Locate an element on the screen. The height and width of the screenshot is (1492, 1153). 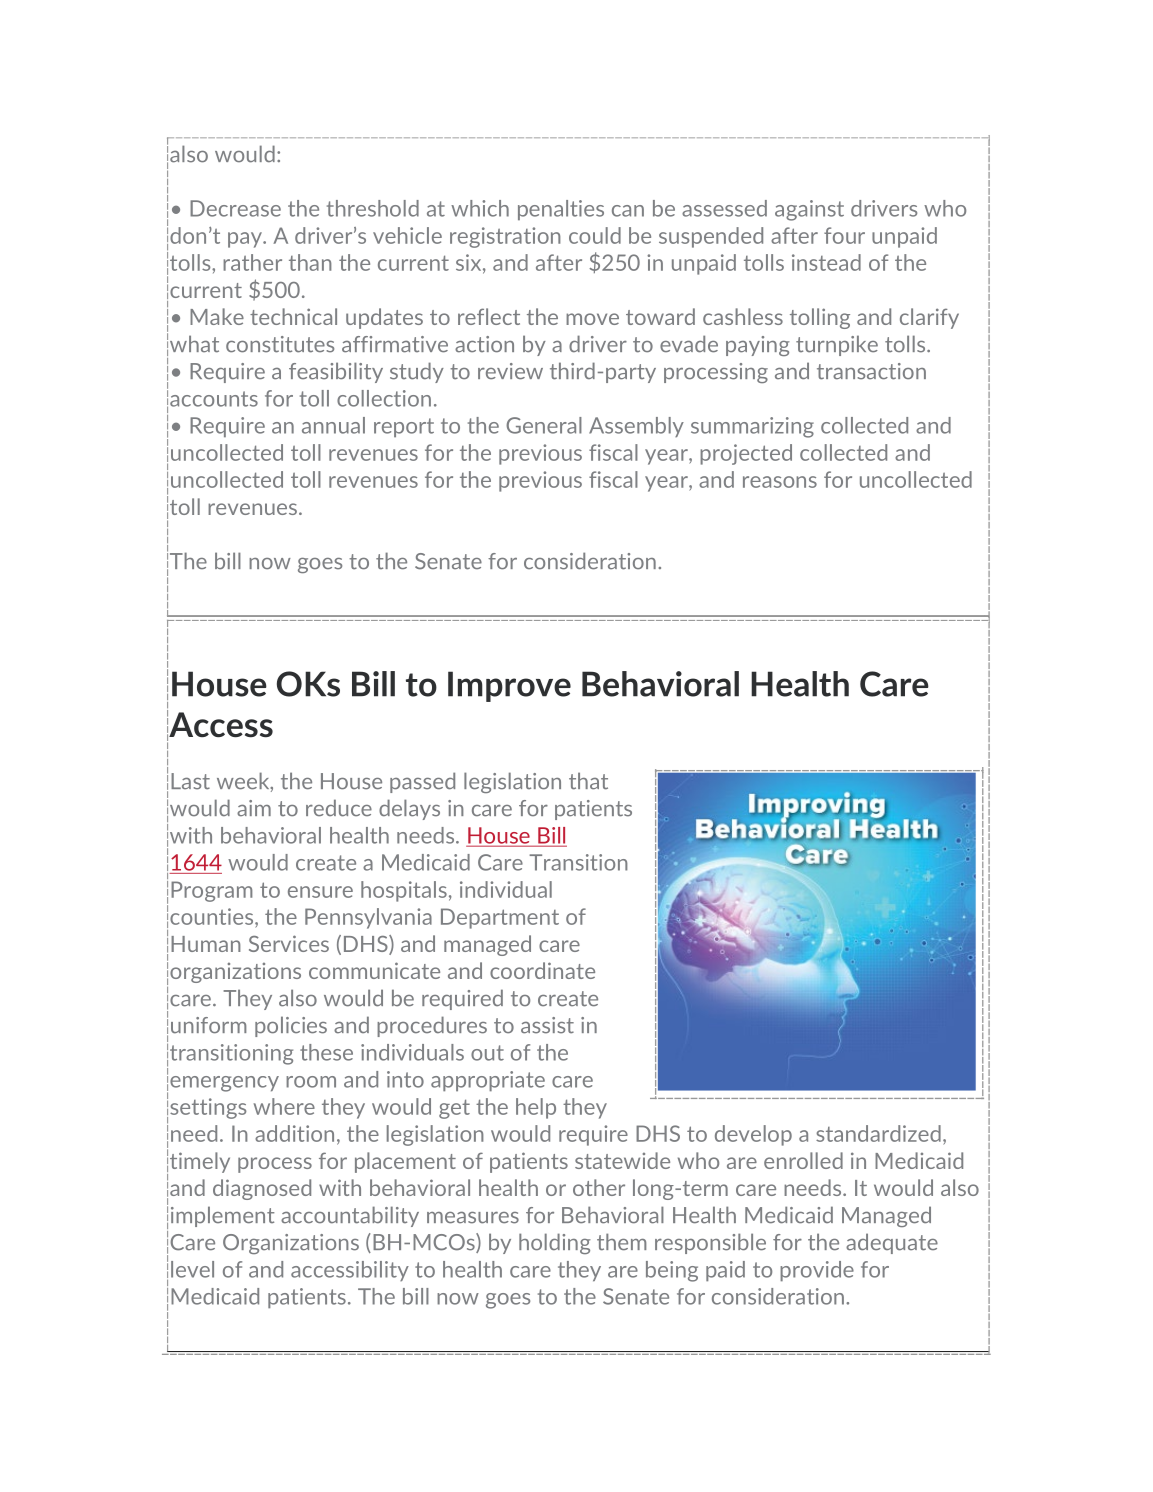
rather is located at coordinates (252, 262).
